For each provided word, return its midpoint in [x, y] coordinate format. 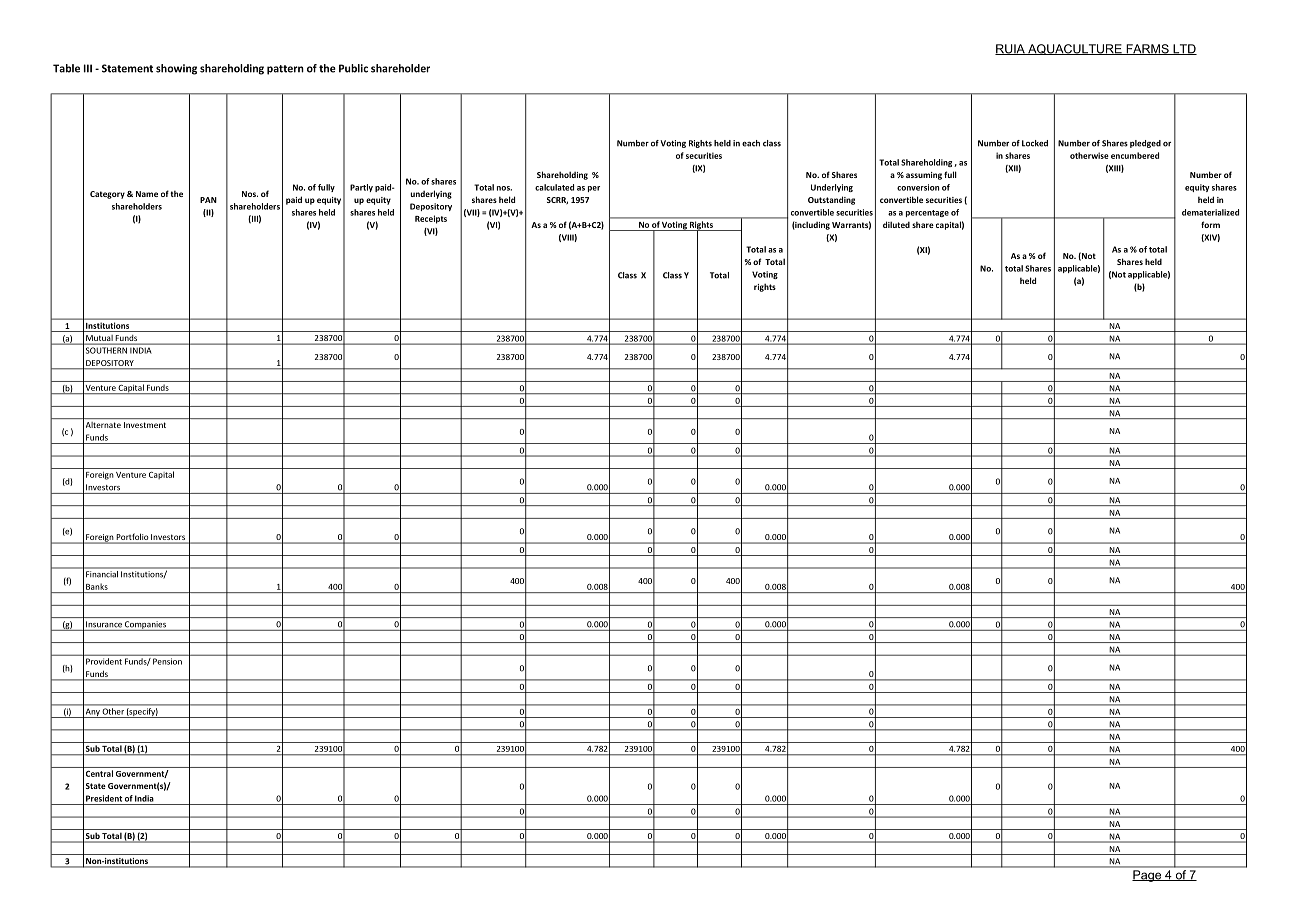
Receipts [431, 219]
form [1210, 224]
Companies [145, 626]
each [751, 143]
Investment [145, 425]
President [104, 798]
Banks [97, 587]
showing [176, 69]
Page [1148, 876]
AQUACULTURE [1075, 49]
